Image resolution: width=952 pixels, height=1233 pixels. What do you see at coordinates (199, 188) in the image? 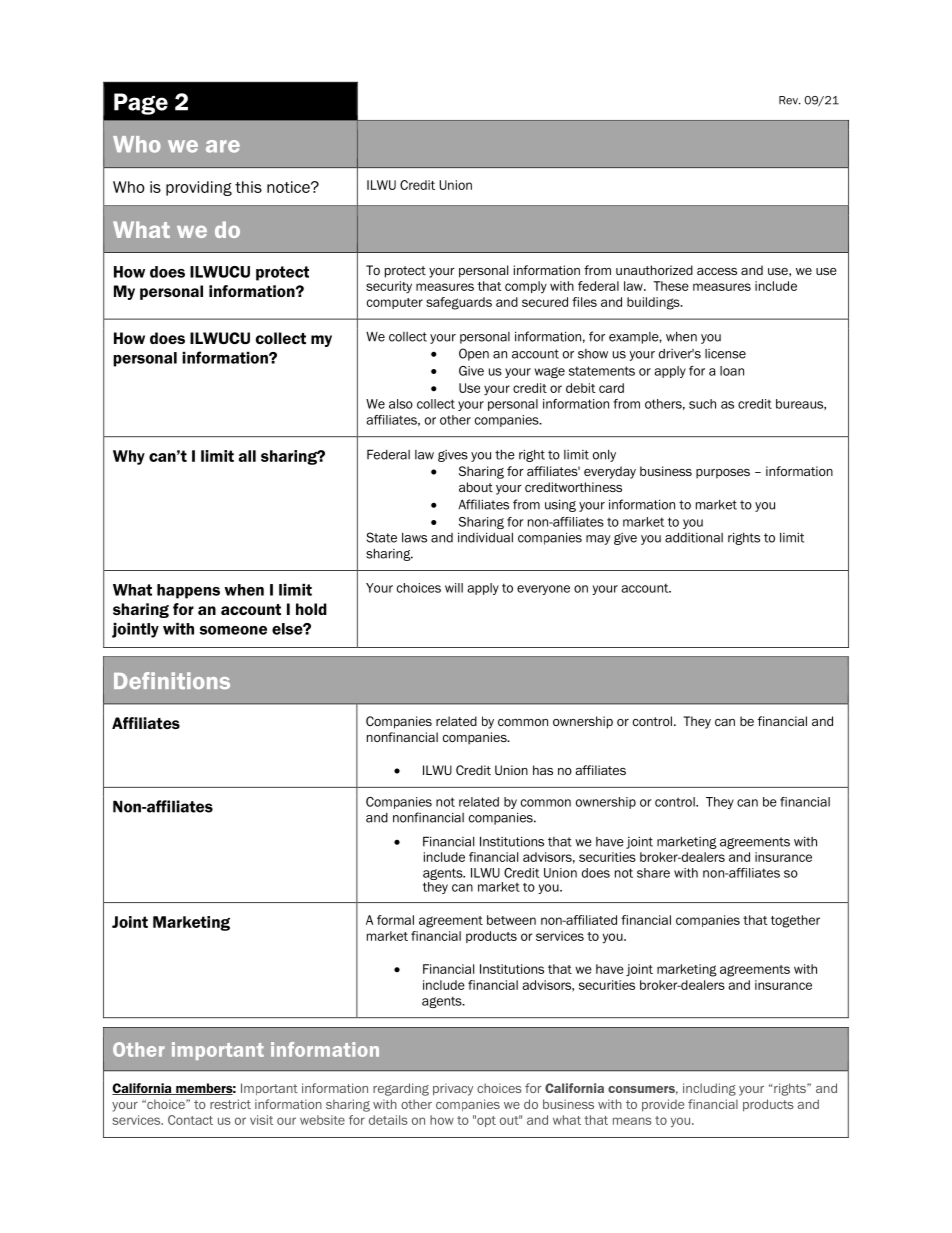
I see `providing` at bounding box center [199, 188].
